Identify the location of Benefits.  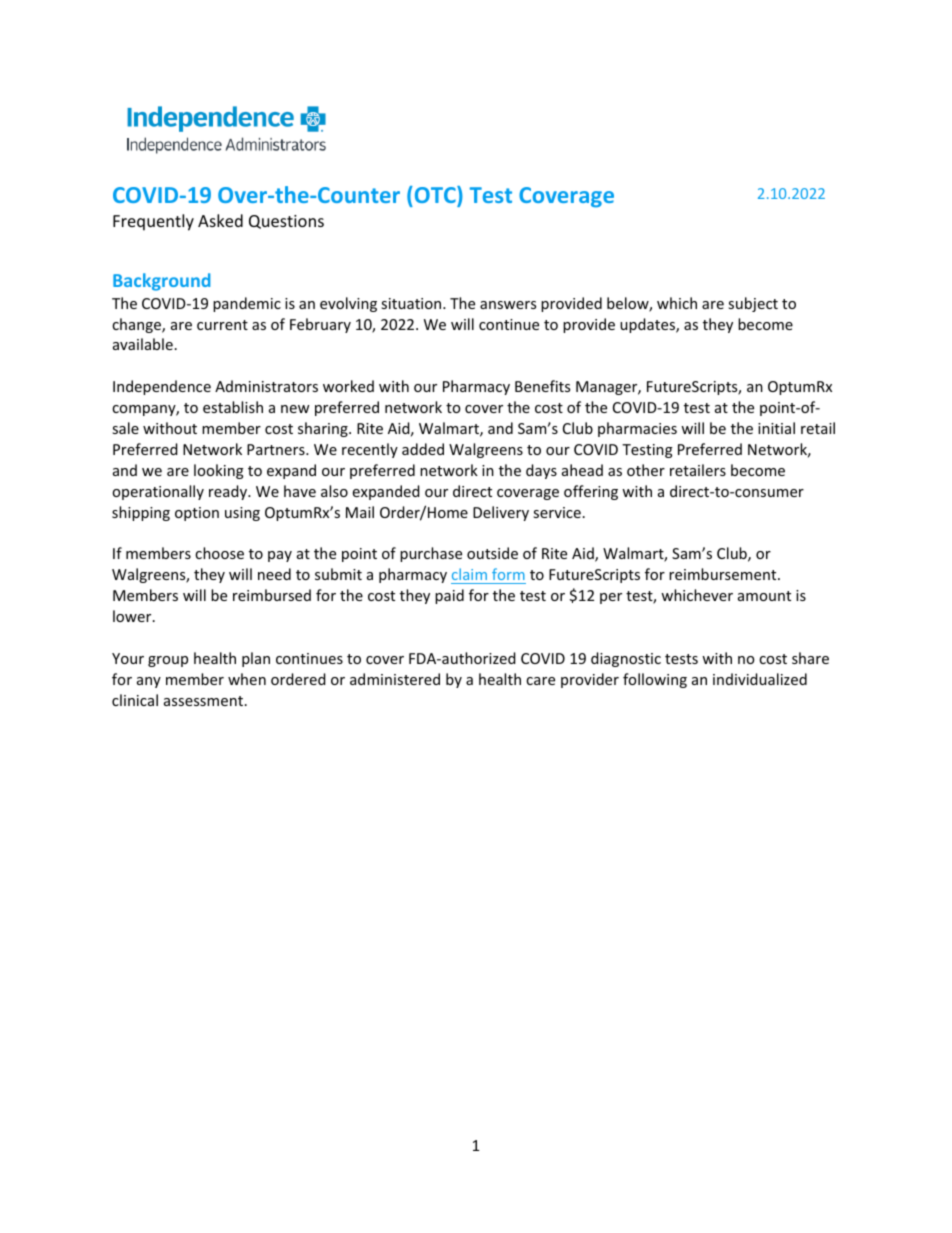
(542, 386).
